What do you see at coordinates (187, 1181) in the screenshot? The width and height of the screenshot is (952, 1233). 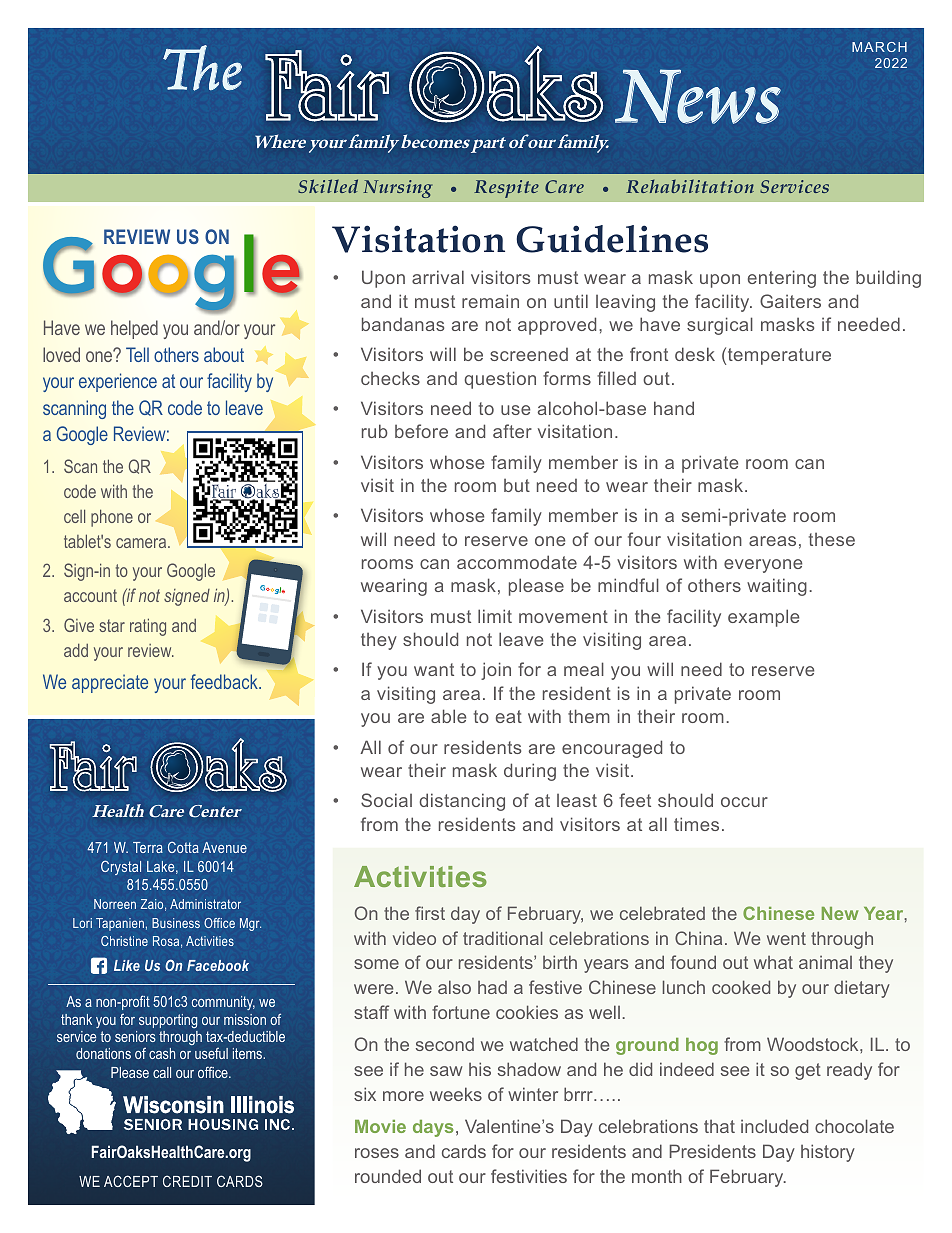 I see `CREDIT` at bounding box center [187, 1181].
